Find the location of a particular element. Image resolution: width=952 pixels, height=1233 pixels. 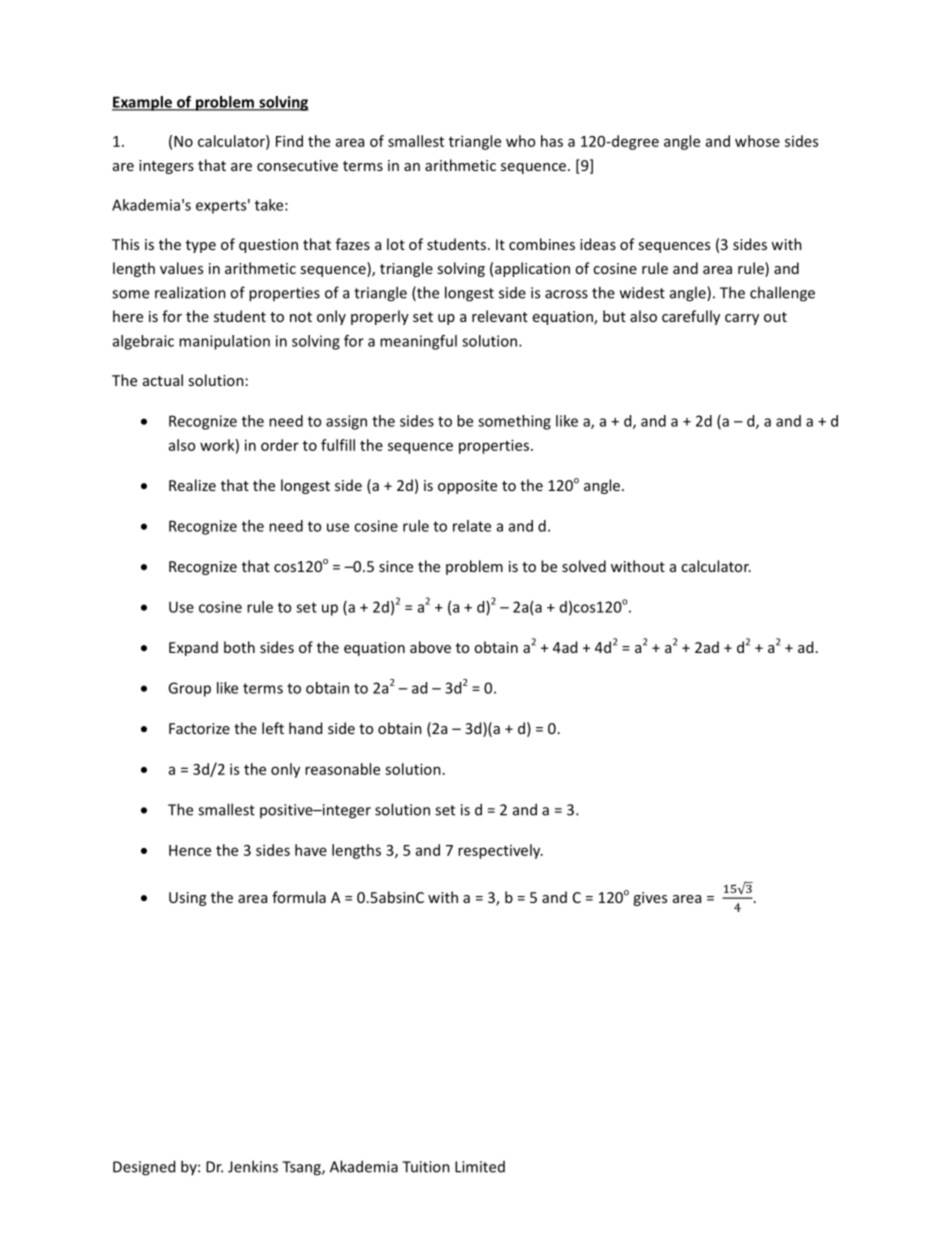

Jenkins is located at coordinates (253, 1166).
